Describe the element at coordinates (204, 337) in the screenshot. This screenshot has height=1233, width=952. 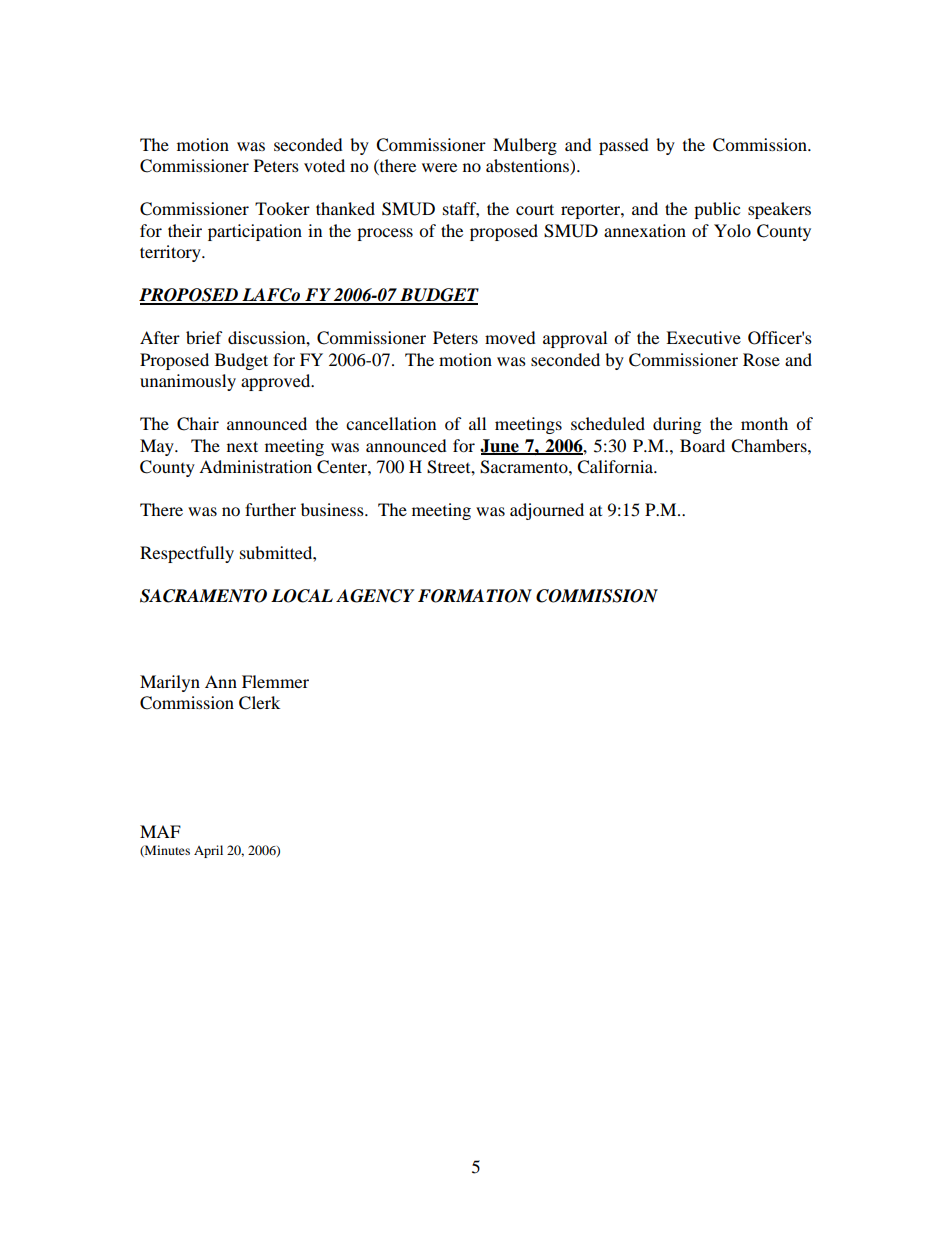
I see `brief` at that location.
